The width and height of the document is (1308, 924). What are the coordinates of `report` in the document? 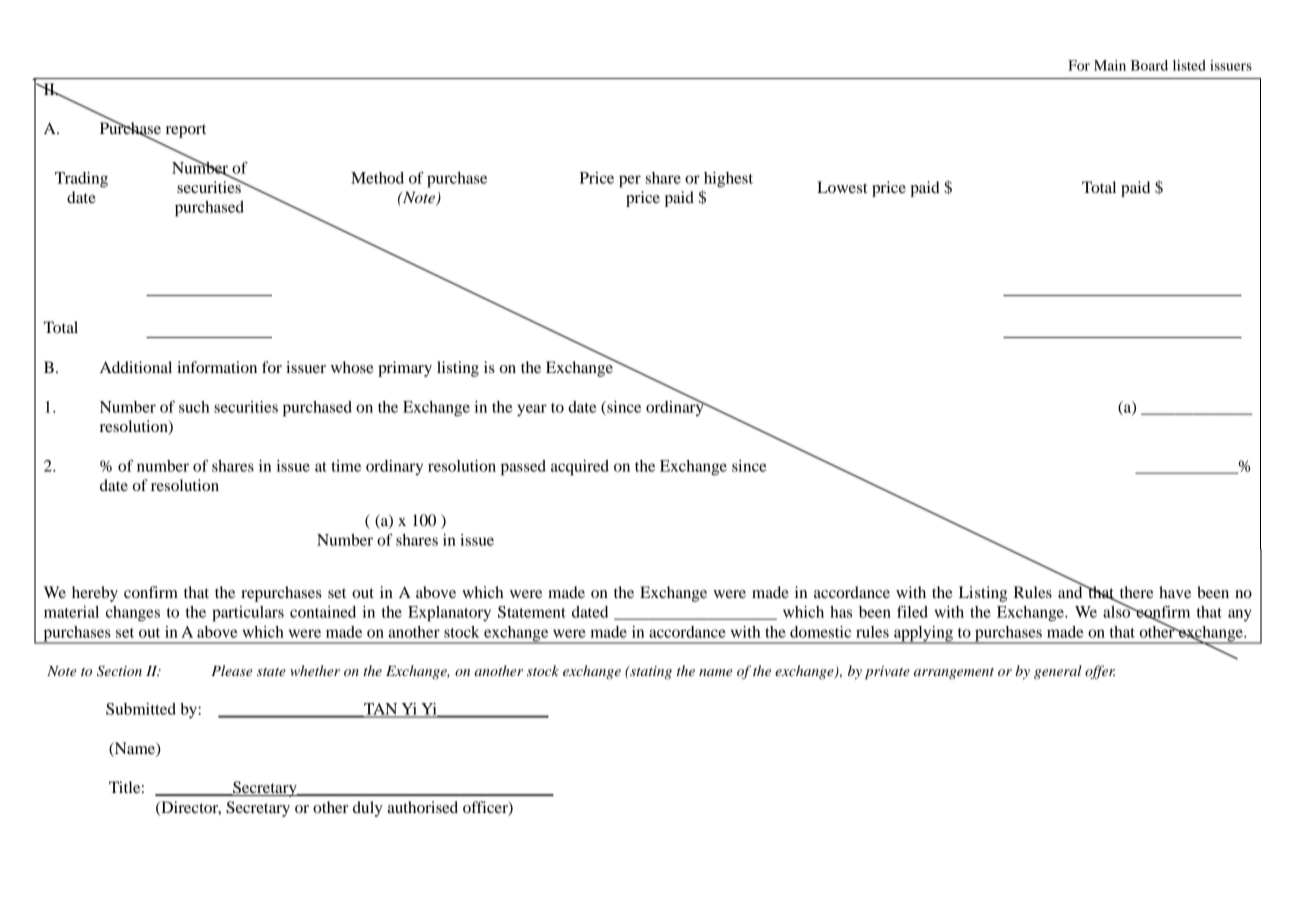 It's located at (186, 131).
